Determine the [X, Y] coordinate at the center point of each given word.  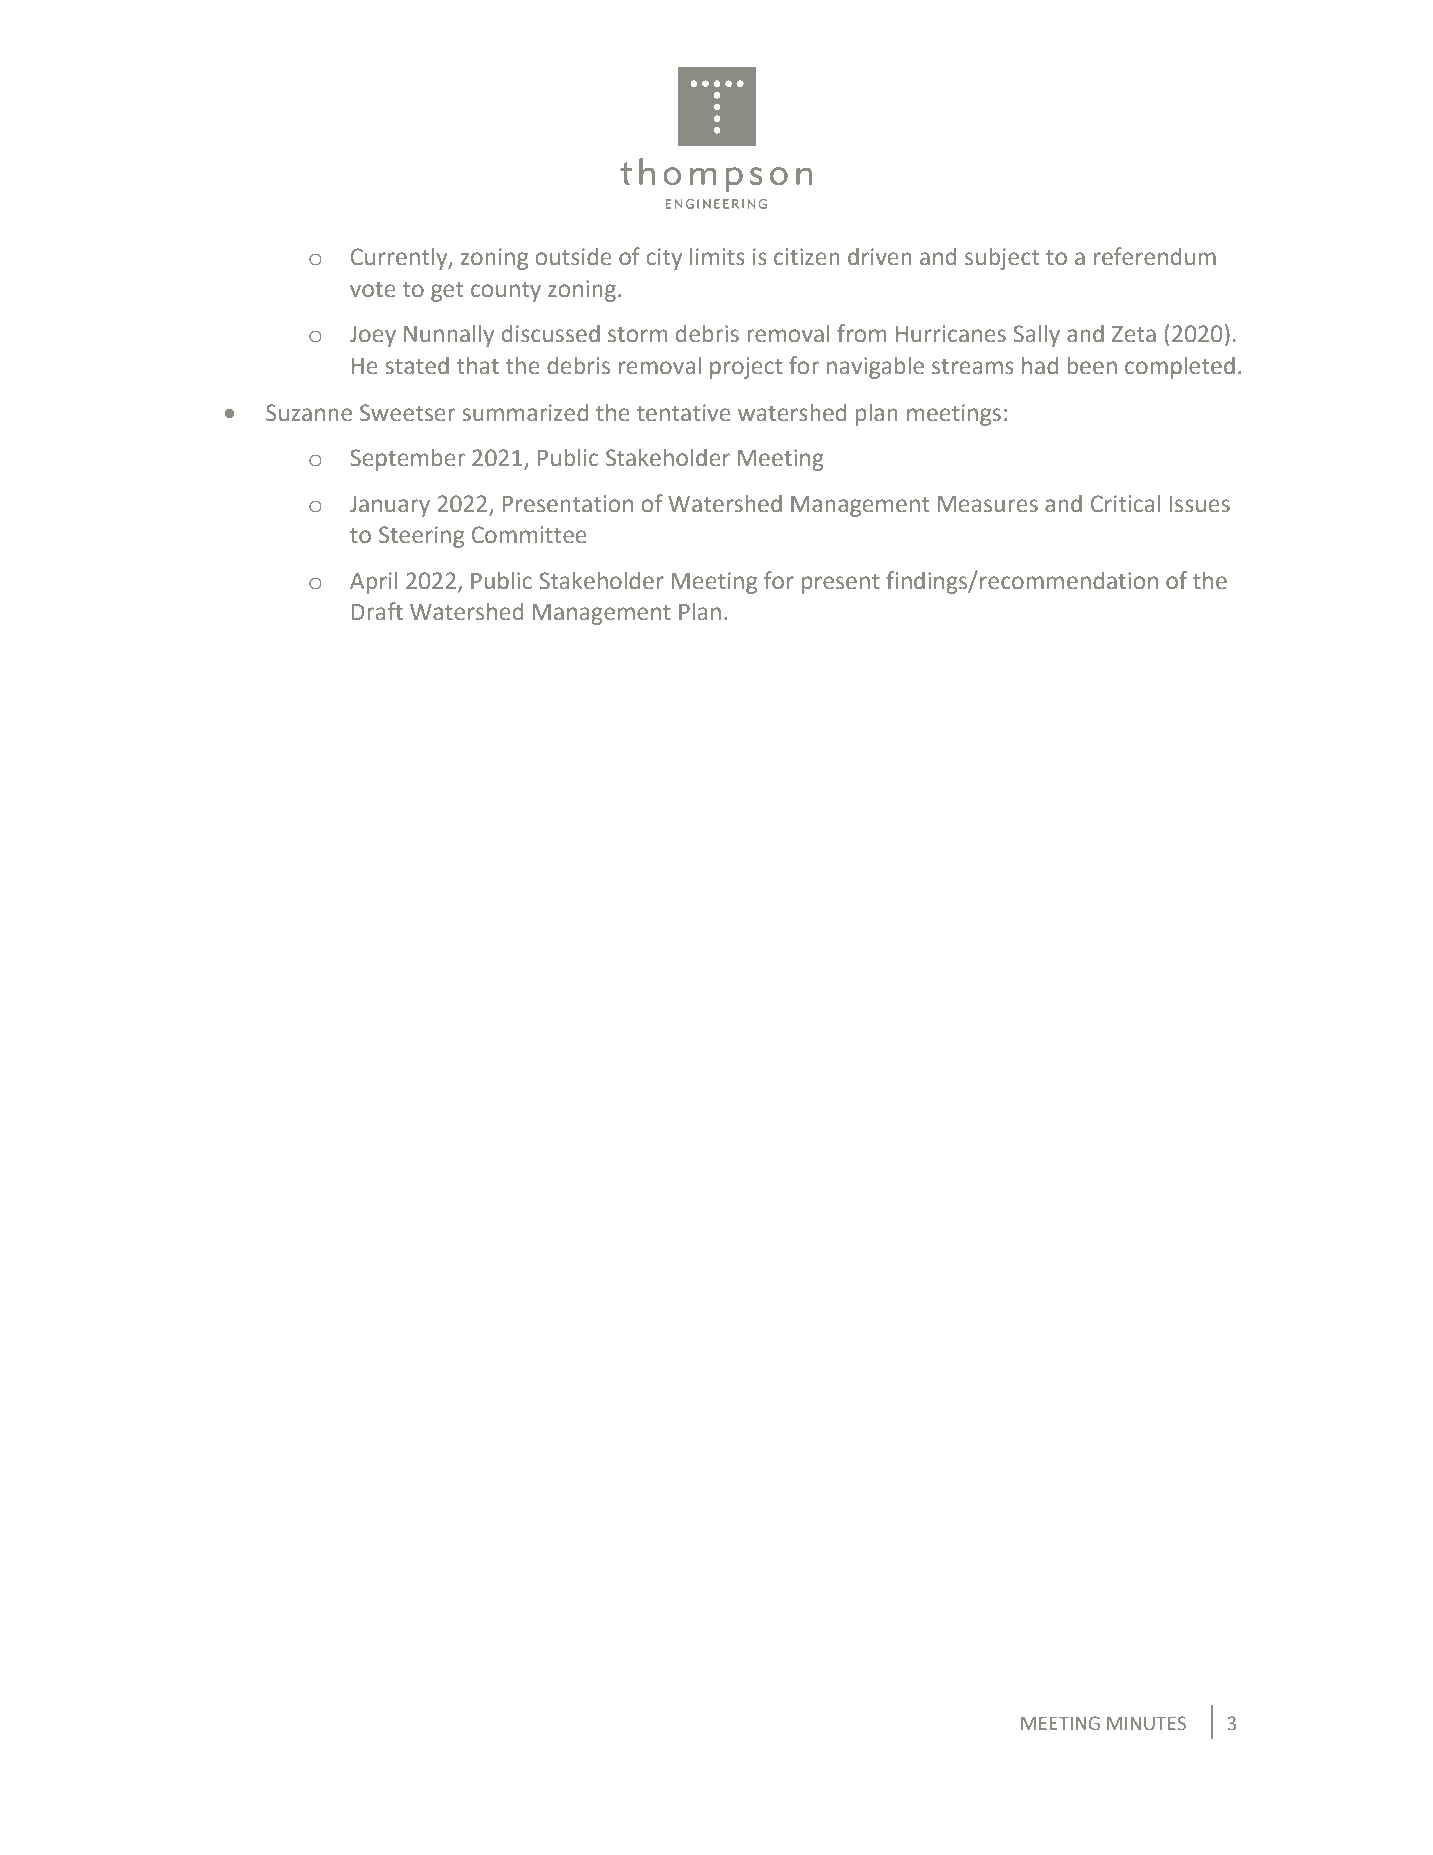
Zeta [1134, 334]
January [390, 506]
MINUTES [1146, 1723]
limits [717, 256]
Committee [529, 535]
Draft [377, 611]
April [373, 583]
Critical [1125, 504]
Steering [421, 537]
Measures [988, 504]
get [447, 292]
